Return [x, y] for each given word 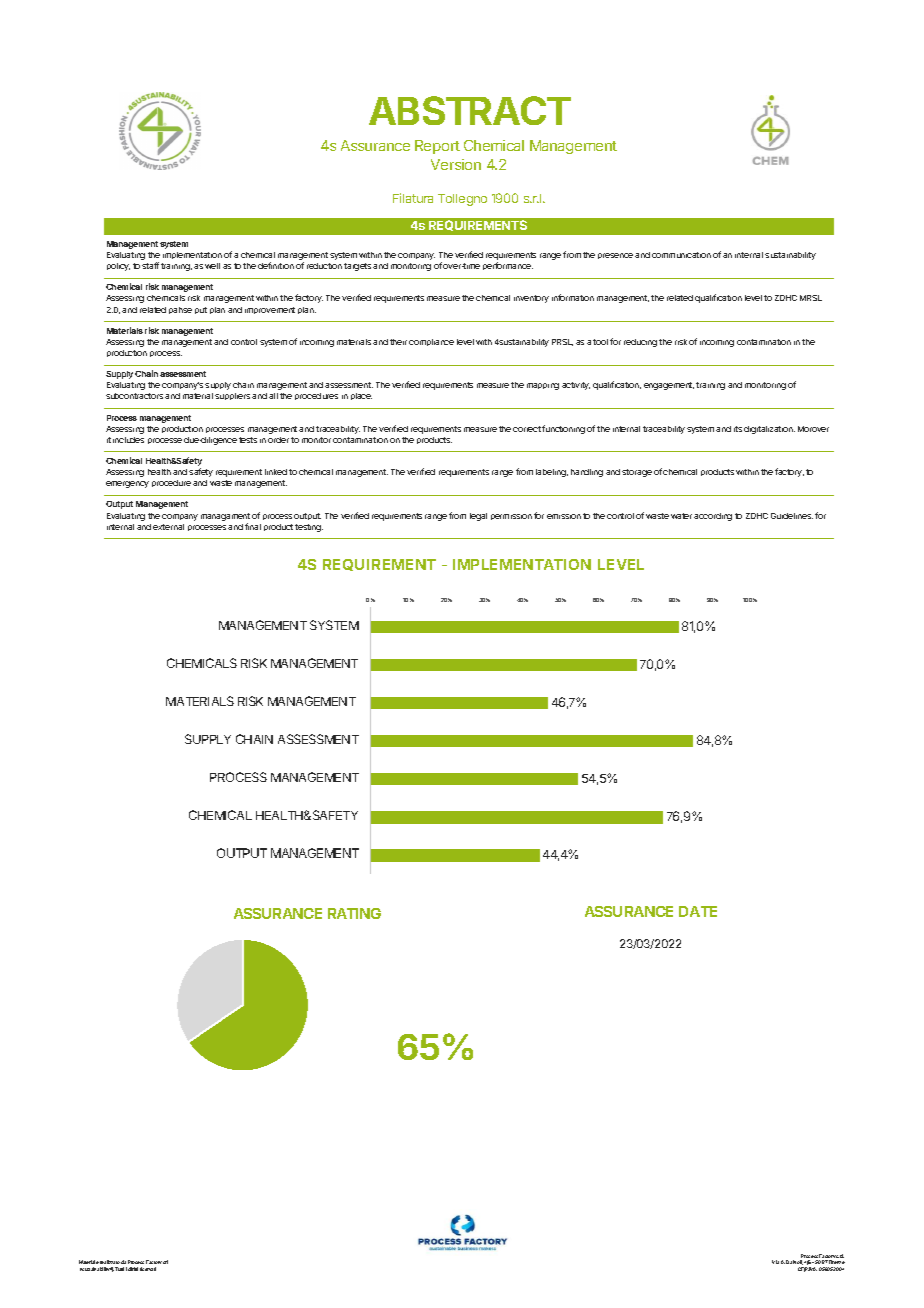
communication [681, 255]
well [212, 266]
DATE [698, 911]
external [168, 527]
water [681, 516]
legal [478, 517]
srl [165, 1262]
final [253, 526]
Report [437, 147]
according [713, 517]
